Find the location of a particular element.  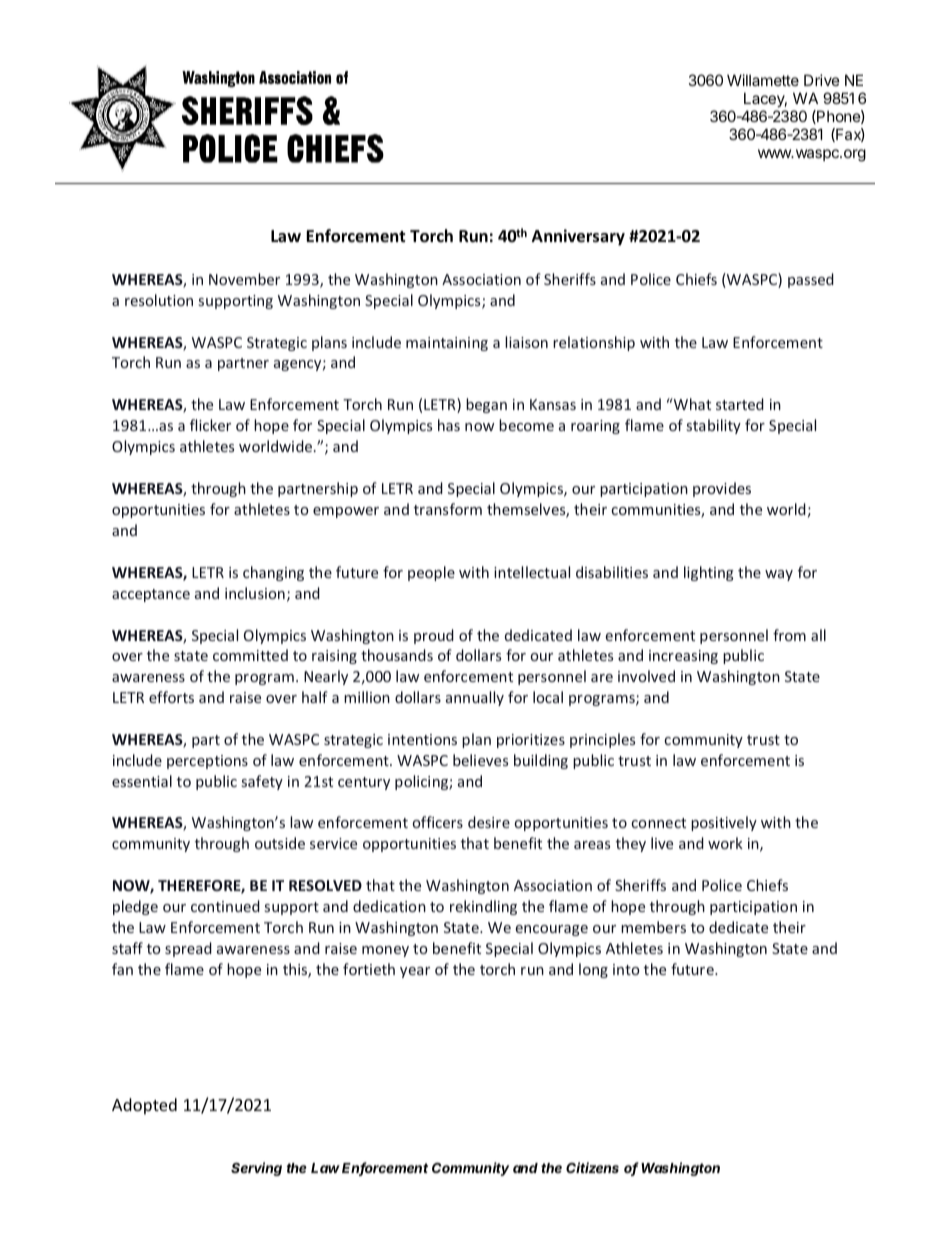

from is located at coordinates (789, 635).
